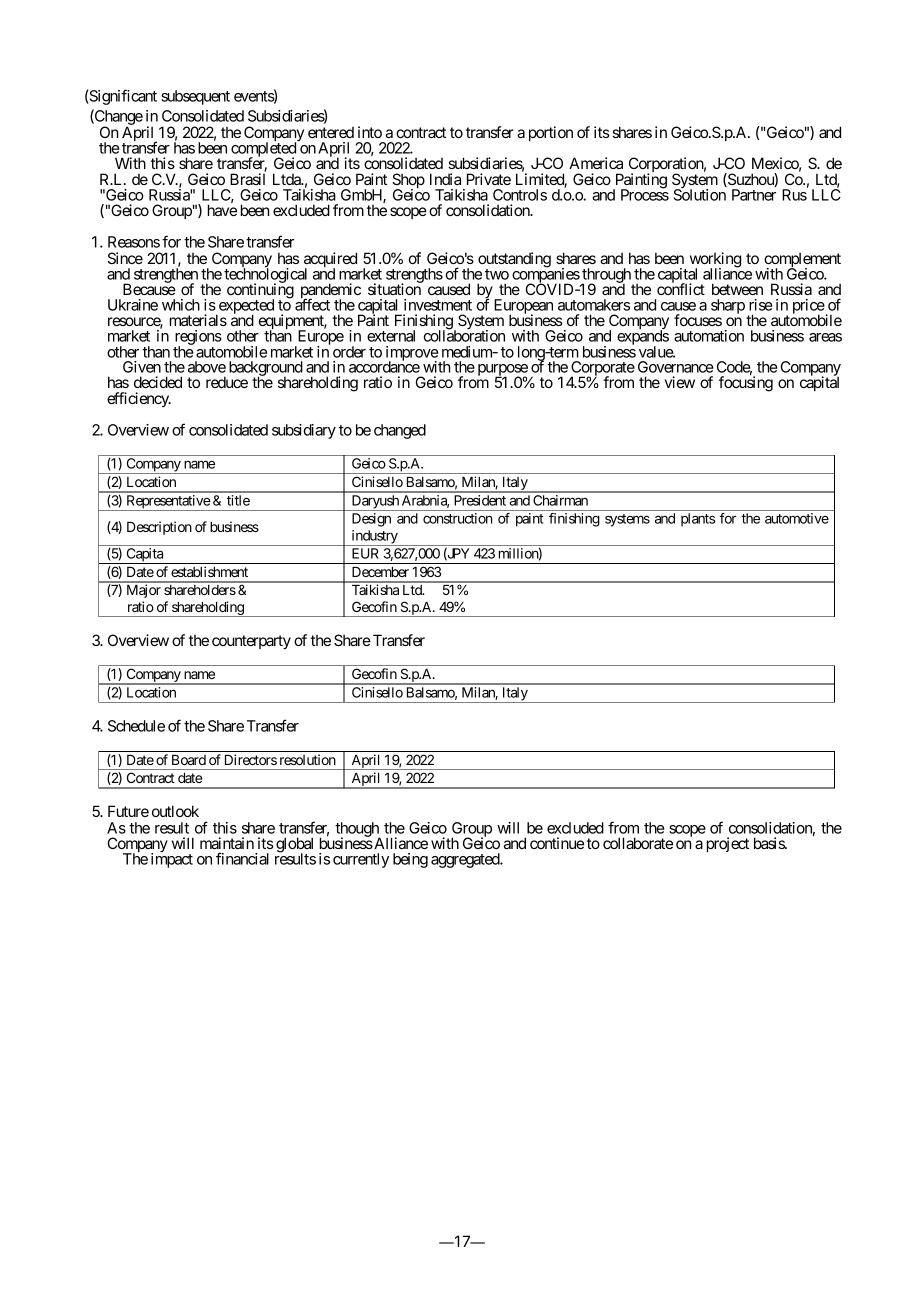 The height and width of the document is (1308, 924). Describe the element at coordinates (195, 97) in the document. I see `subsequent` at that location.
